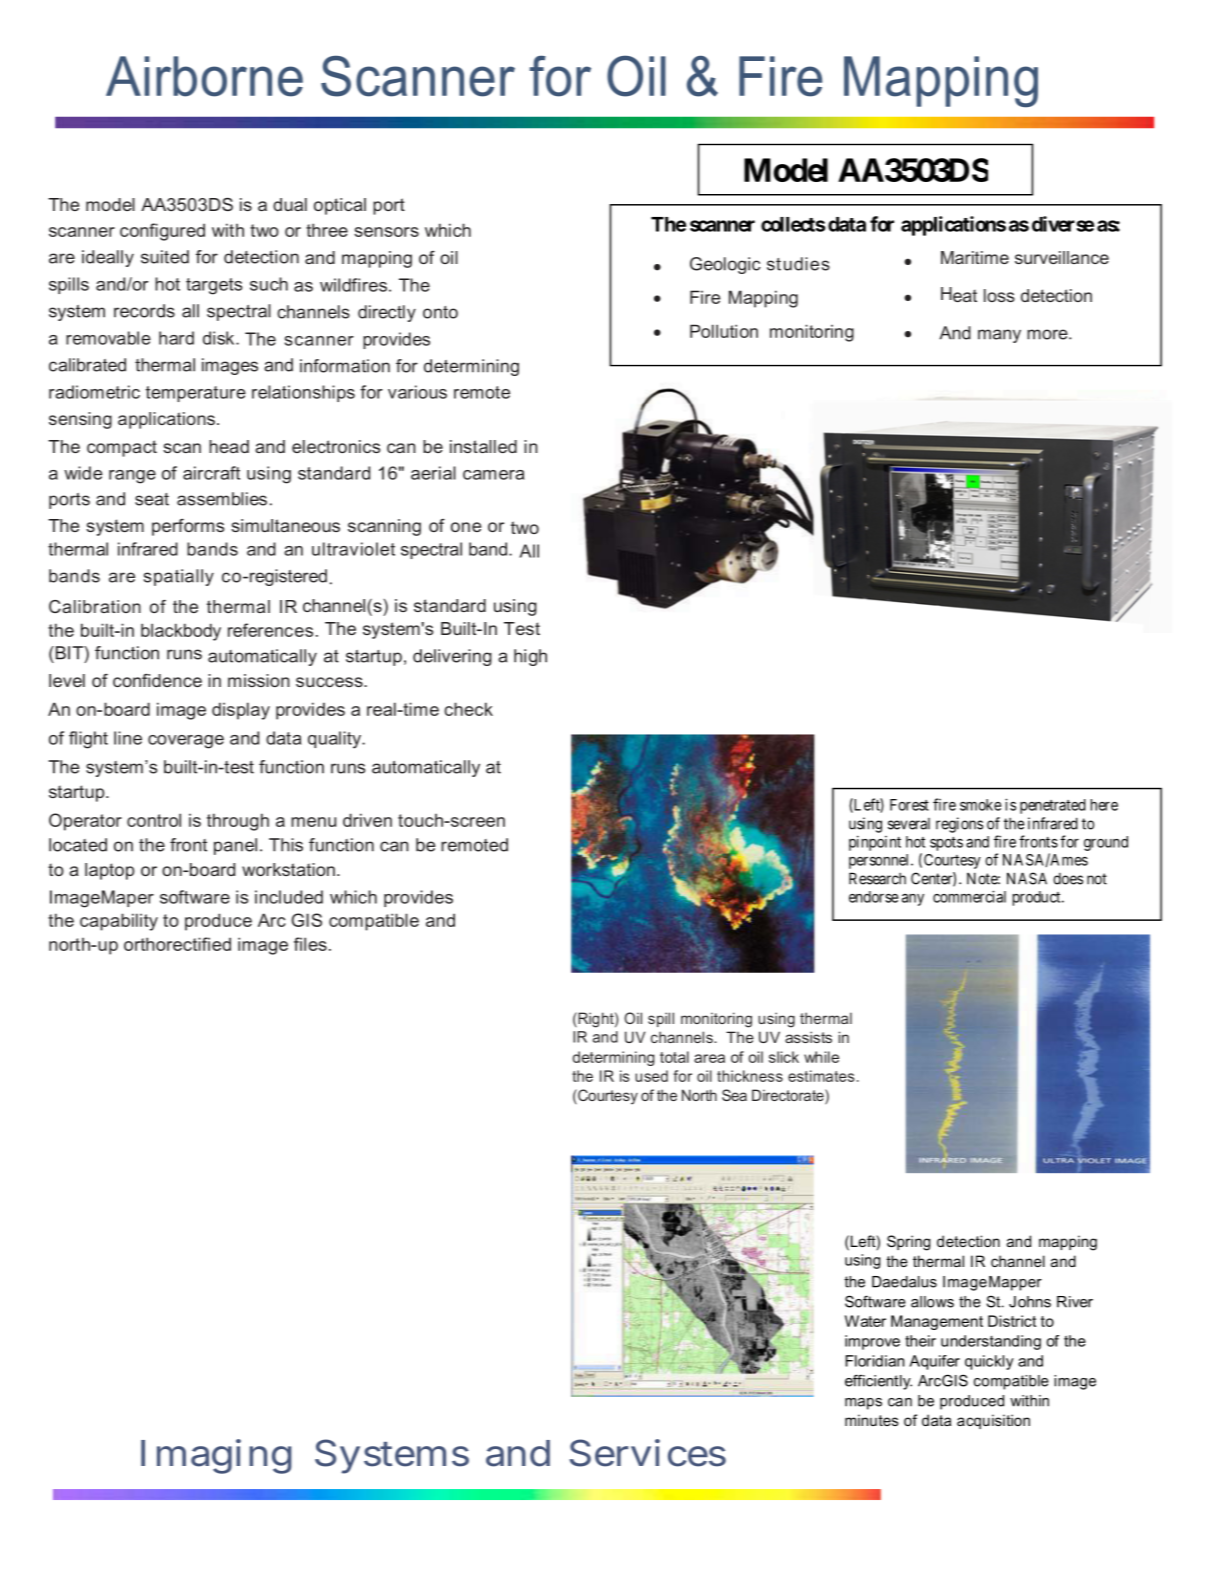 The image size is (1220, 1579). I want to click on Imaging, so click(216, 1456).
